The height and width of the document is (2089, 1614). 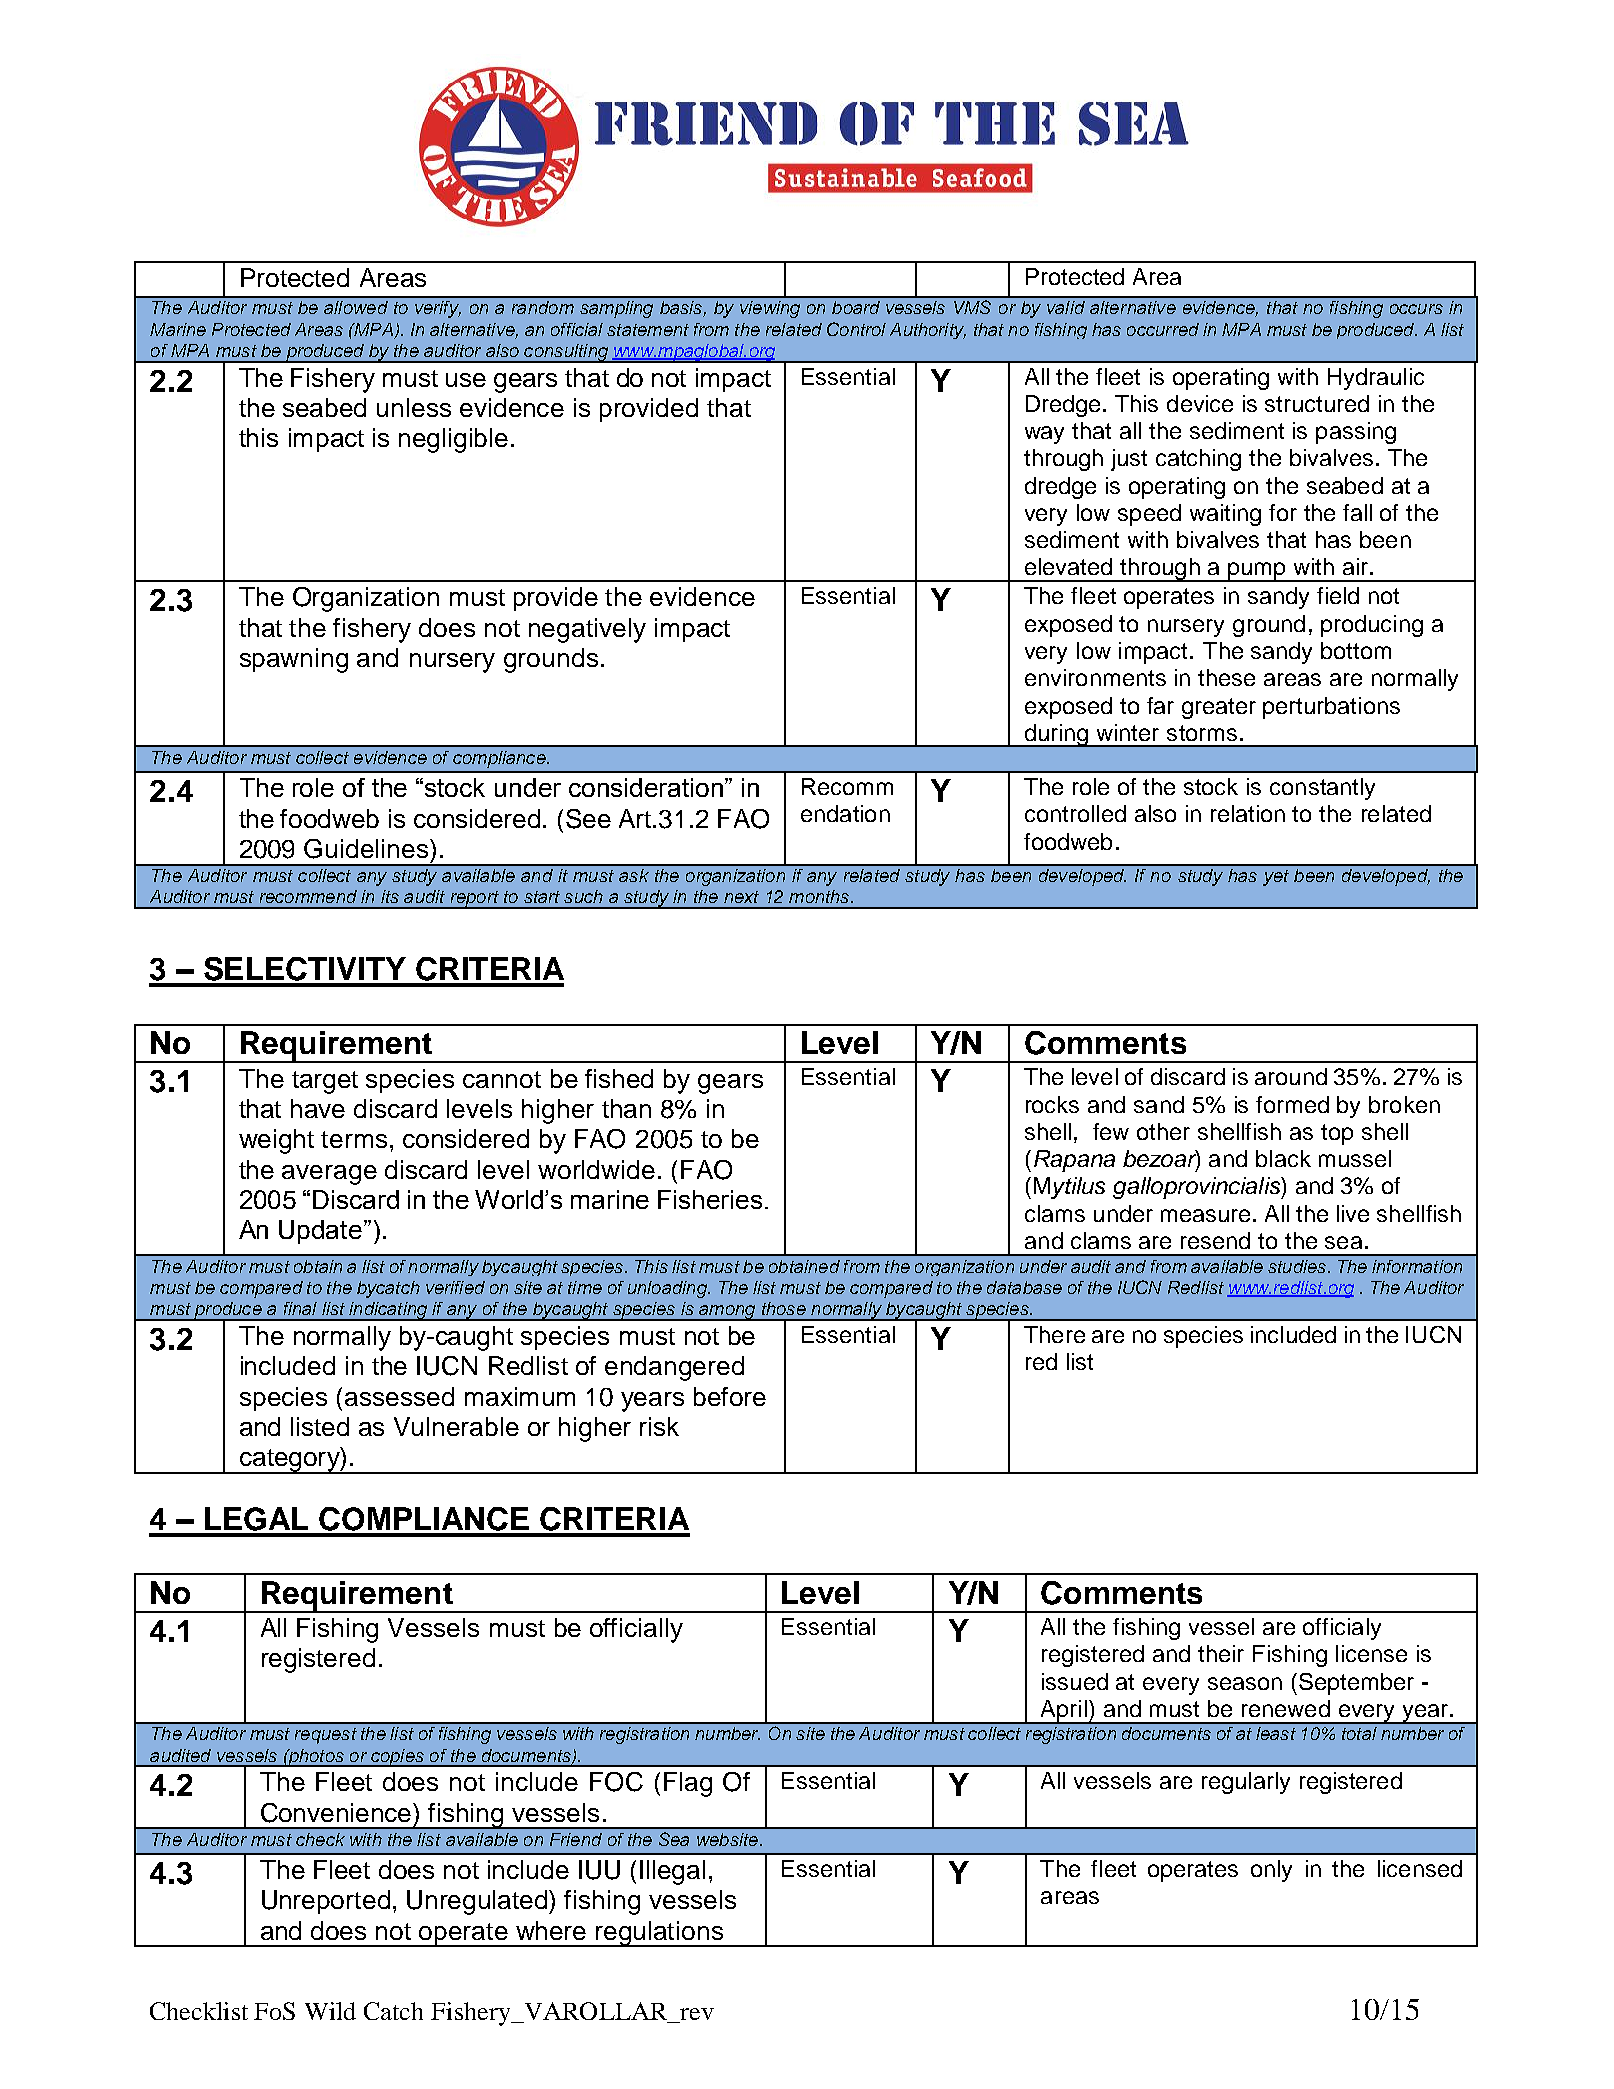 What do you see at coordinates (1317, 403) in the document?
I see `structured` at bounding box center [1317, 403].
